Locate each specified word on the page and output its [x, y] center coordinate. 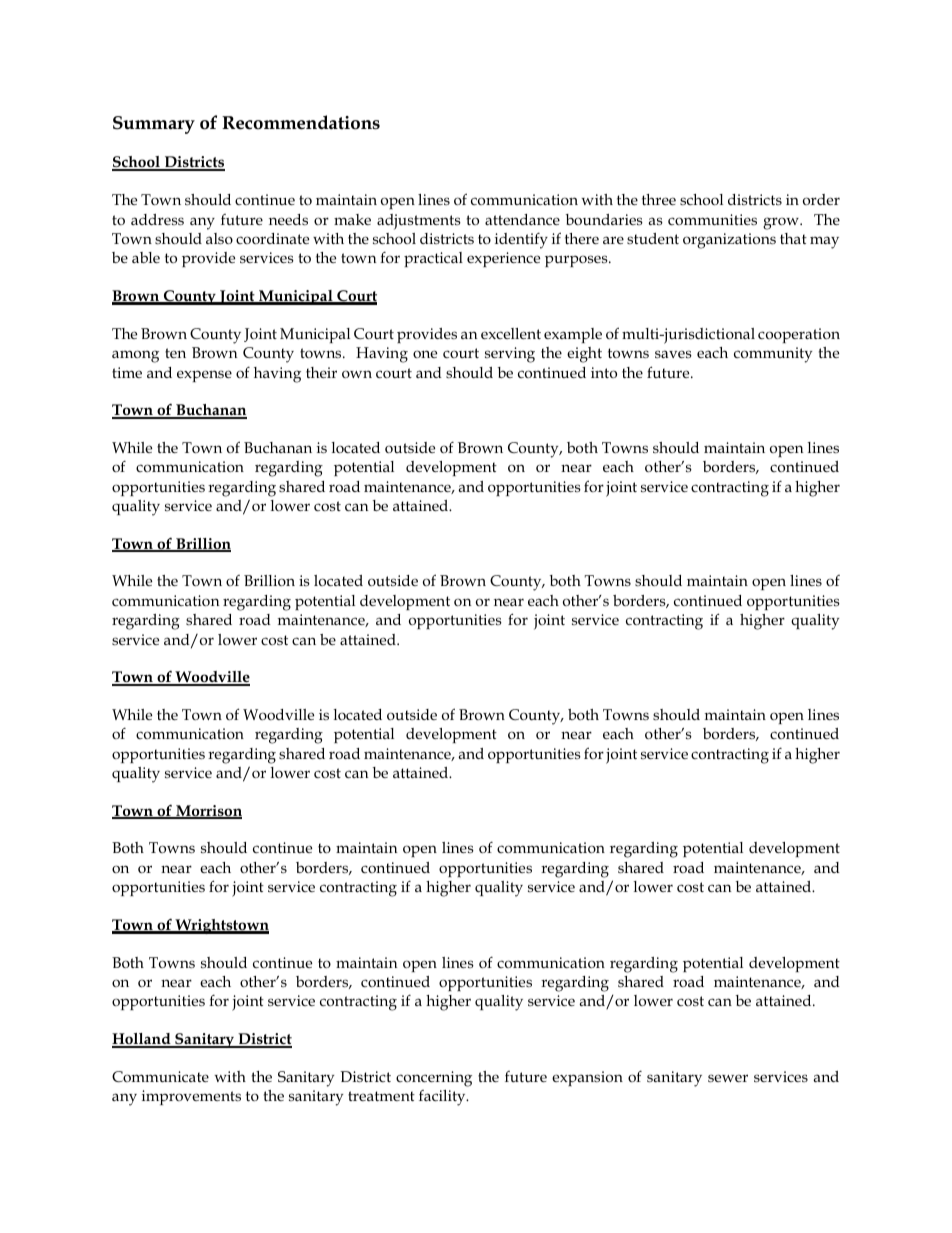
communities [712, 220]
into [604, 372]
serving [510, 355]
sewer [728, 1078]
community [773, 355]
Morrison [208, 812]
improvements [191, 1097]
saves [673, 354]
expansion [587, 1078]
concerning [434, 1079]
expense [204, 376]
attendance [522, 219]
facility [443, 1098]
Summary [154, 125]
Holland [142, 1040]
